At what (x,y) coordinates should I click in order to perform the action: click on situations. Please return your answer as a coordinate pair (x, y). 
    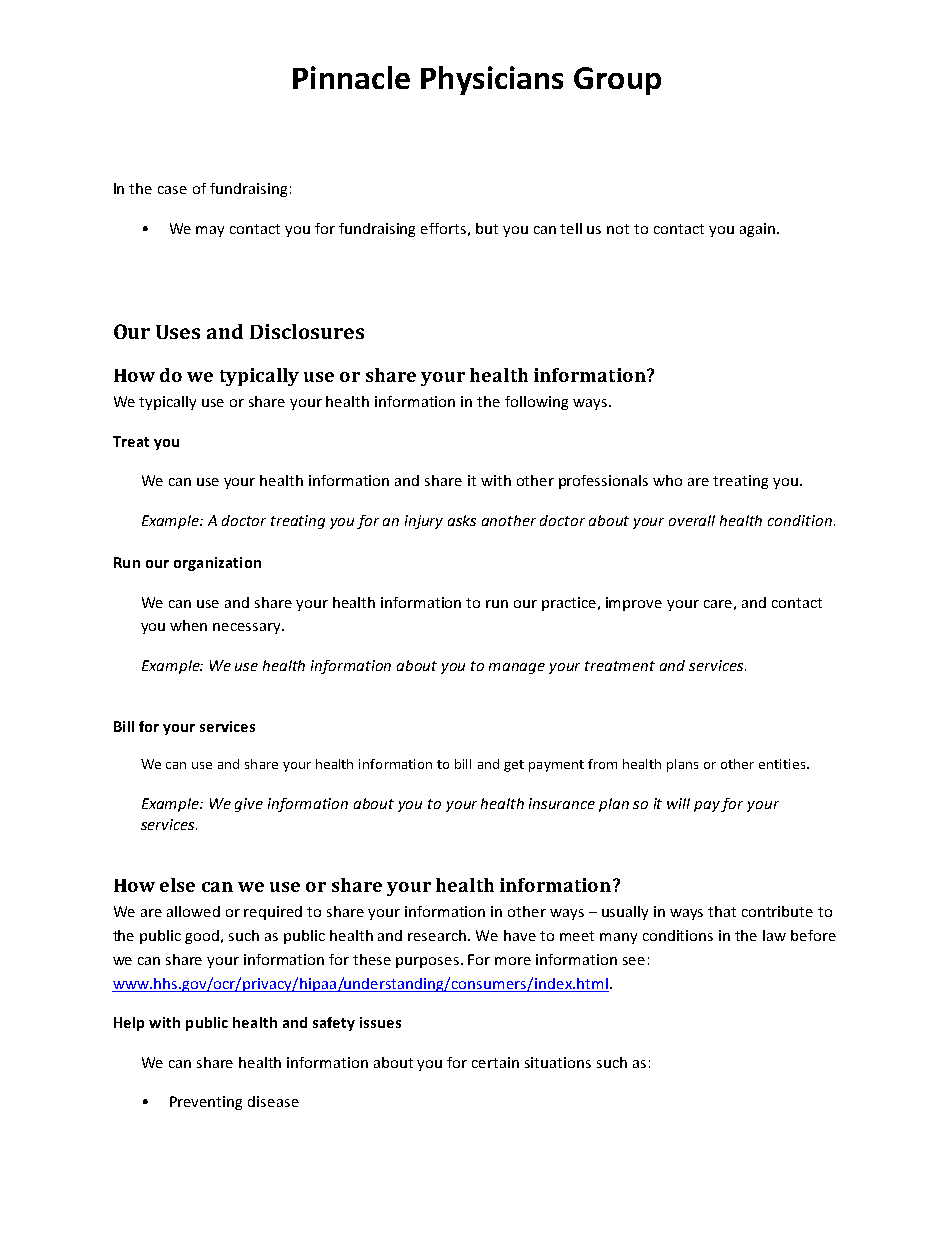
    Looking at the image, I should click on (558, 1062).
